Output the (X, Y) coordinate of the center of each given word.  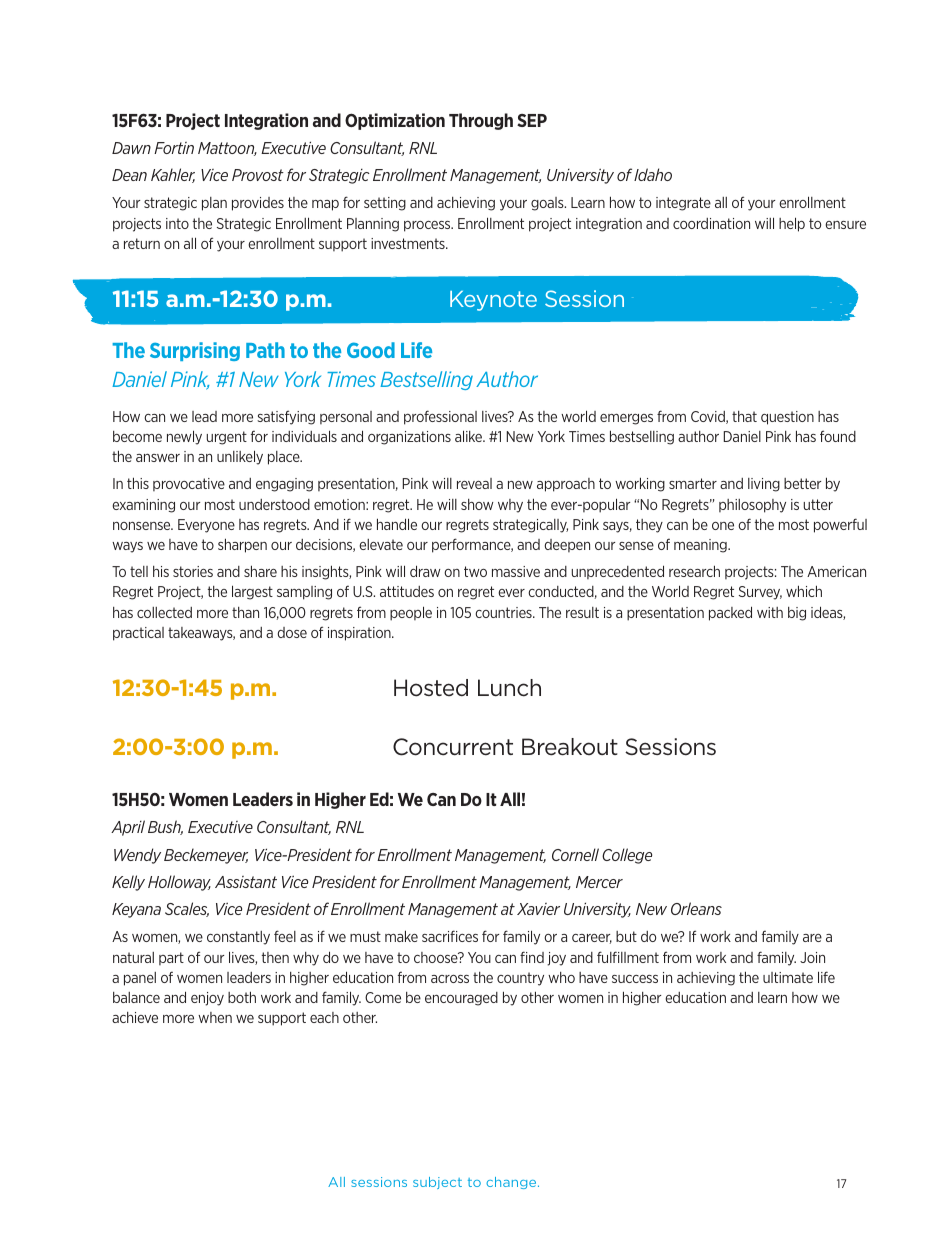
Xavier (538, 909)
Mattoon (227, 149)
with (770, 612)
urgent (227, 438)
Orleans (696, 908)
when (215, 1017)
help (792, 224)
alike (470, 436)
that (744, 416)
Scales (187, 909)
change (512, 1183)
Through (481, 121)
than (245, 612)
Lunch (509, 688)
